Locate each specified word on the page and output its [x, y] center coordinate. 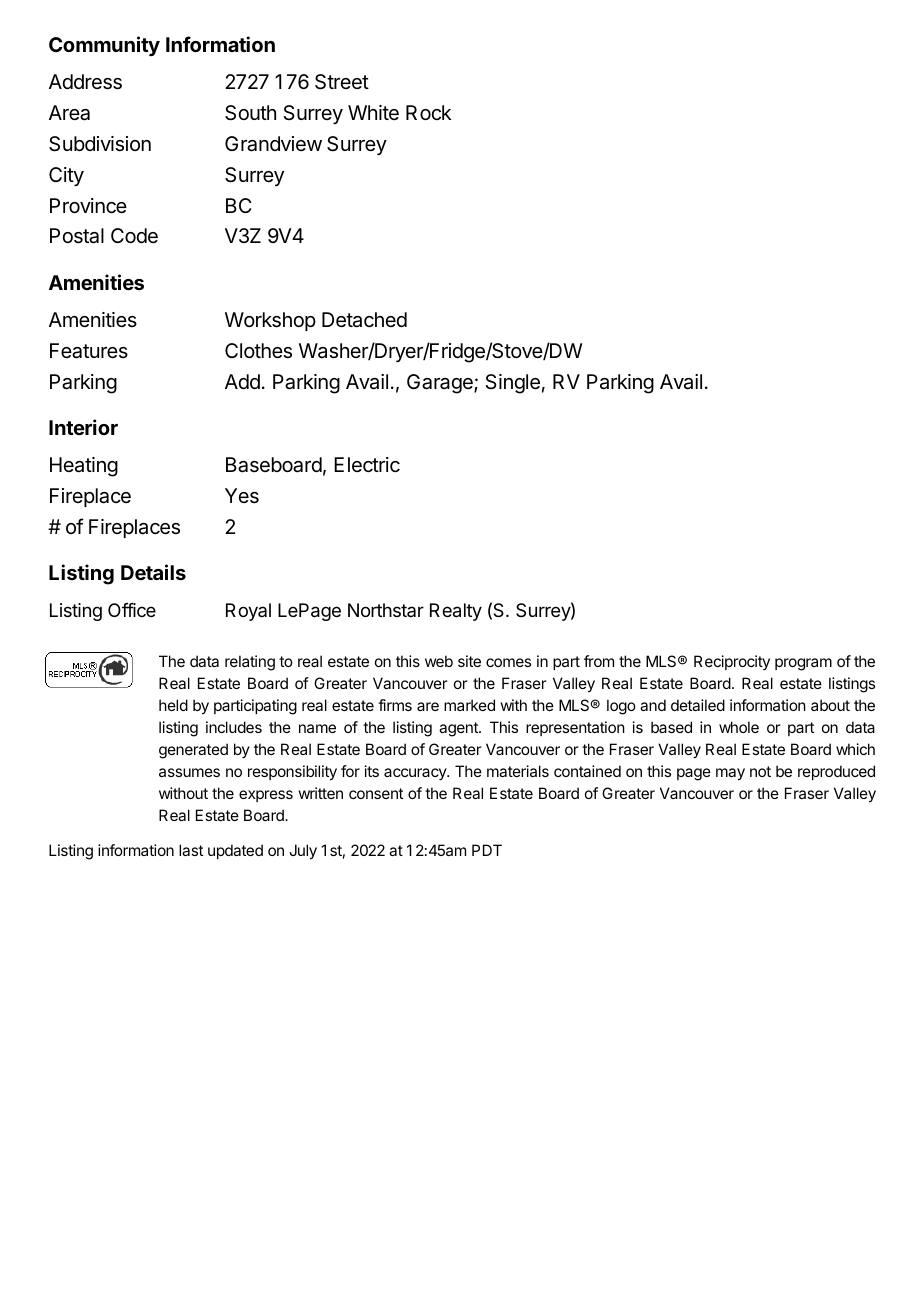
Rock [428, 112]
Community [104, 46]
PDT [487, 850]
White [373, 112]
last [191, 850]
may [730, 774]
